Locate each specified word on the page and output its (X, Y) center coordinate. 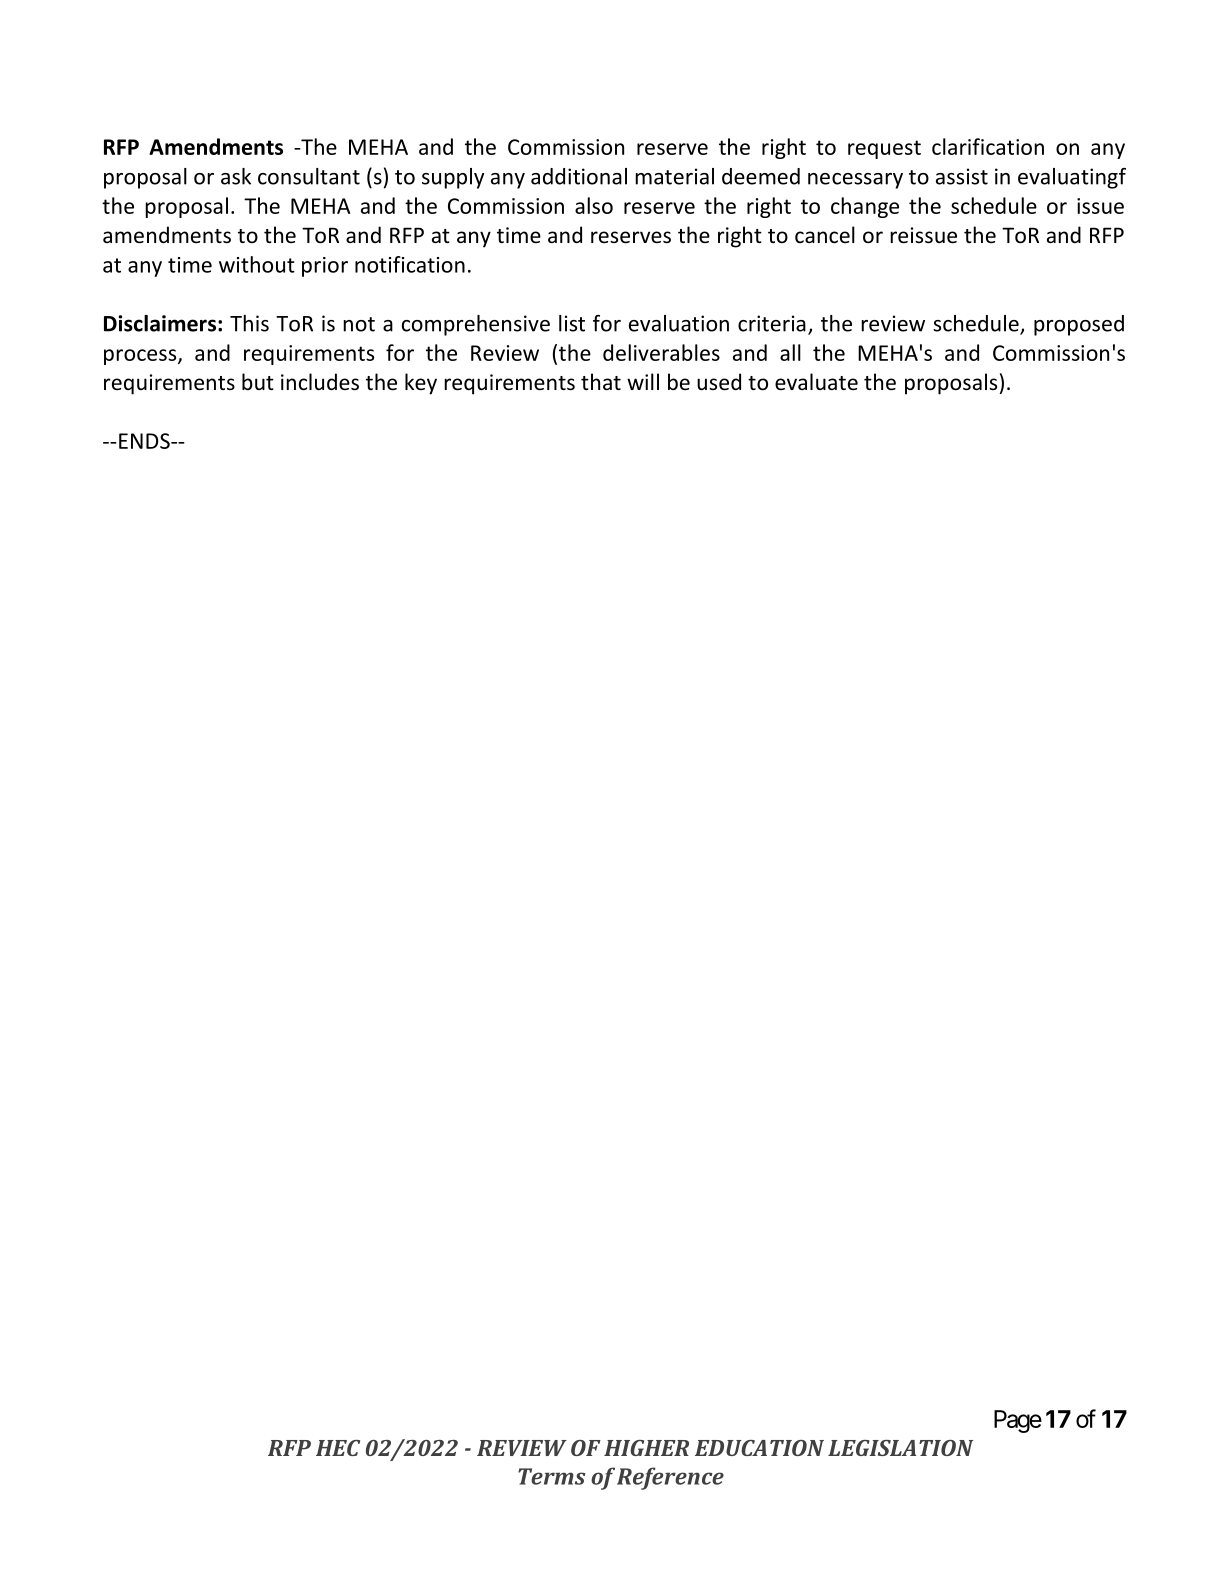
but (258, 381)
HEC (338, 1448)
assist (962, 176)
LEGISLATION (900, 1448)
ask (236, 176)
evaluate (816, 381)
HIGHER (646, 1448)
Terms (552, 1476)
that (601, 381)
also (594, 205)
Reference (670, 1478)
